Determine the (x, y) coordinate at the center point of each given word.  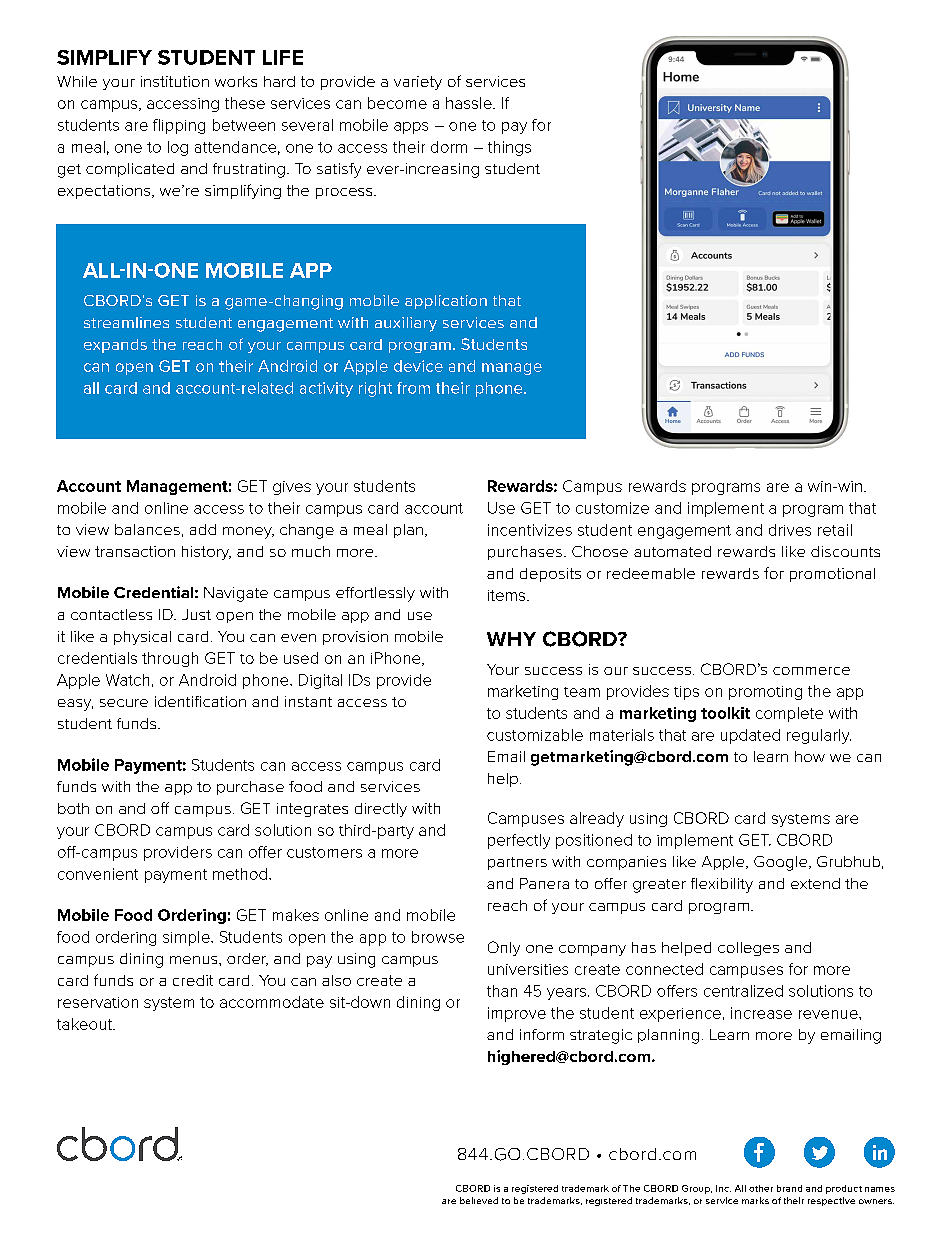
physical (142, 638)
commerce (811, 671)
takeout (85, 1024)
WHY (511, 639)
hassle (470, 103)
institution (175, 81)
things (509, 148)
